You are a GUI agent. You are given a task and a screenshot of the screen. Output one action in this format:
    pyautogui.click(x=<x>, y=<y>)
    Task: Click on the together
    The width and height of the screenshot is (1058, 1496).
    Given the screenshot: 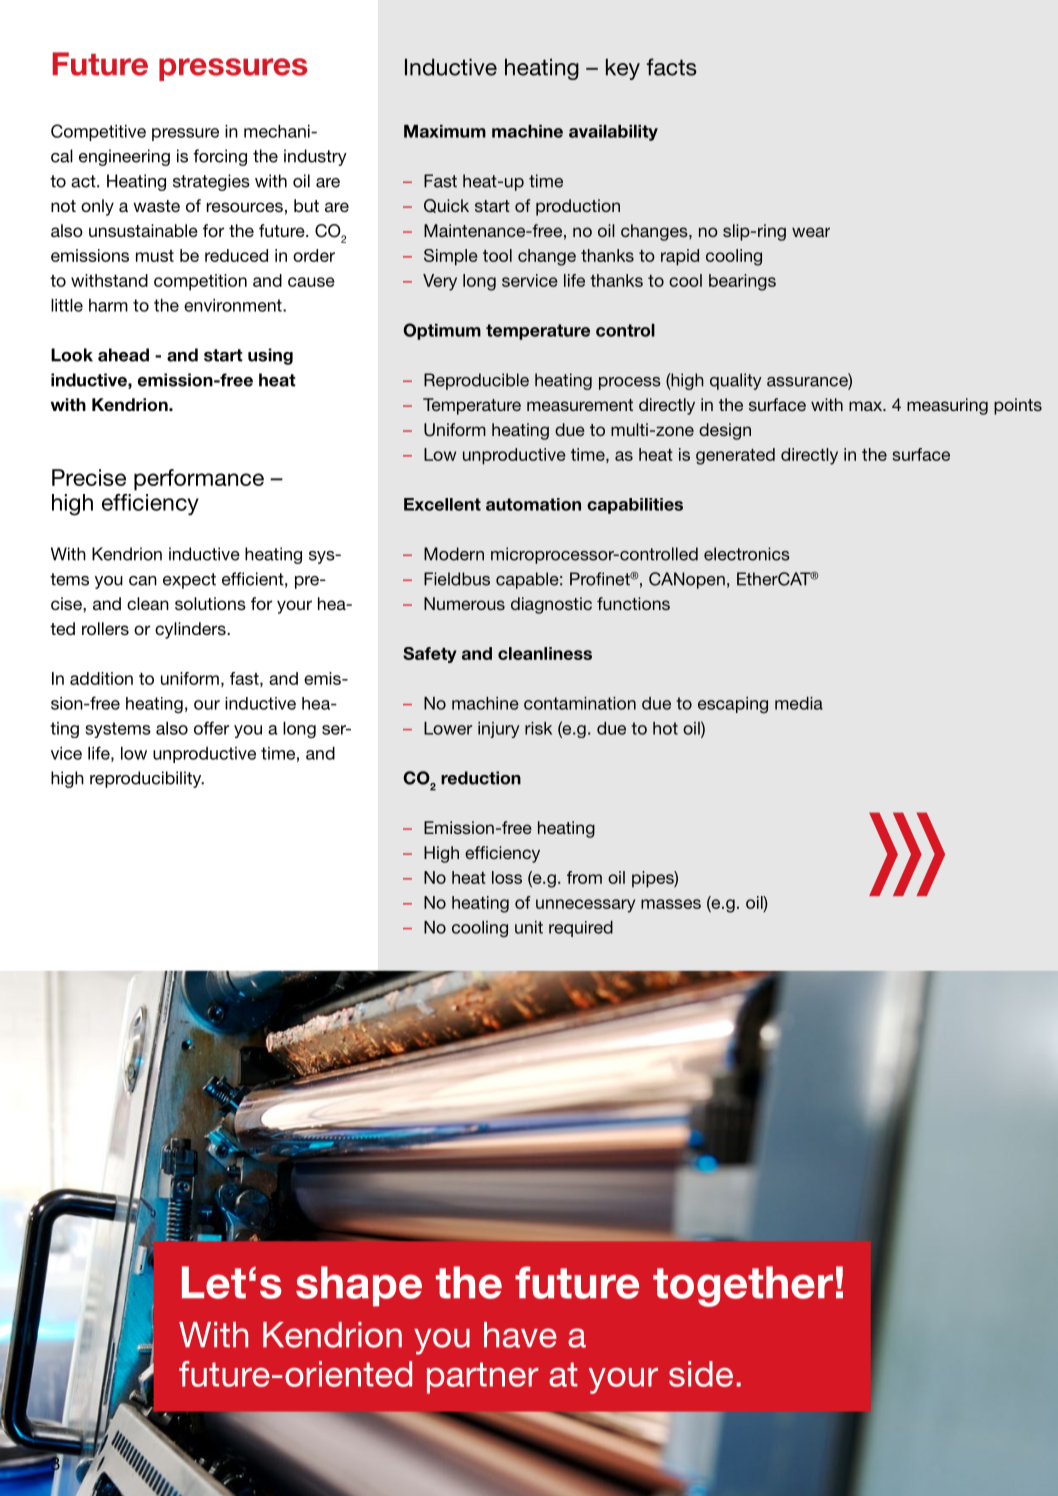 What is the action you would take?
    pyautogui.click(x=743, y=1286)
